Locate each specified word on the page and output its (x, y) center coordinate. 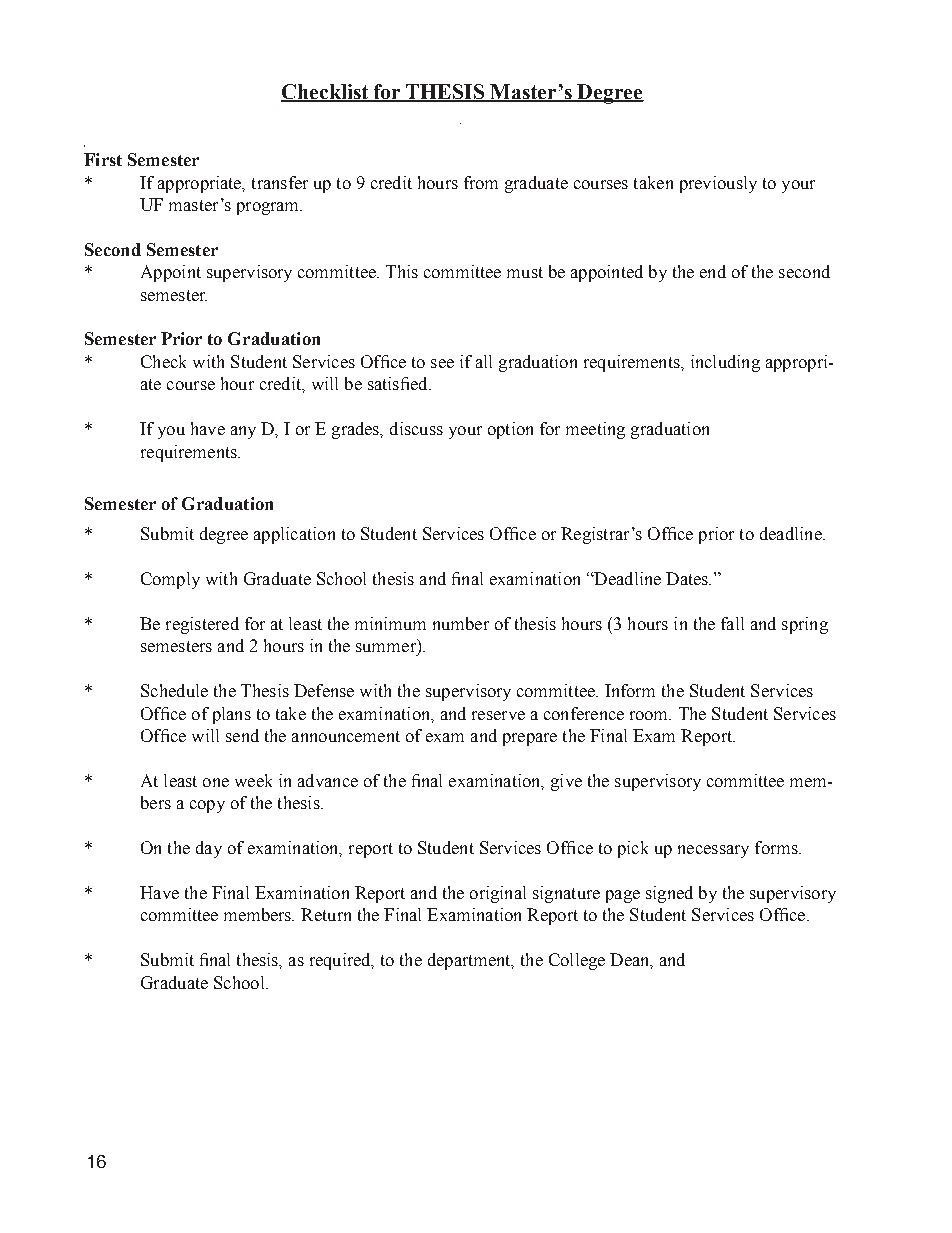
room (650, 715)
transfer (280, 182)
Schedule (174, 690)
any (243, 432)
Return (326, 914)
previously (718, 184)
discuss (416, 428)
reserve (498, 715)
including (725, 363)
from (481, 182)
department (470, 961)
